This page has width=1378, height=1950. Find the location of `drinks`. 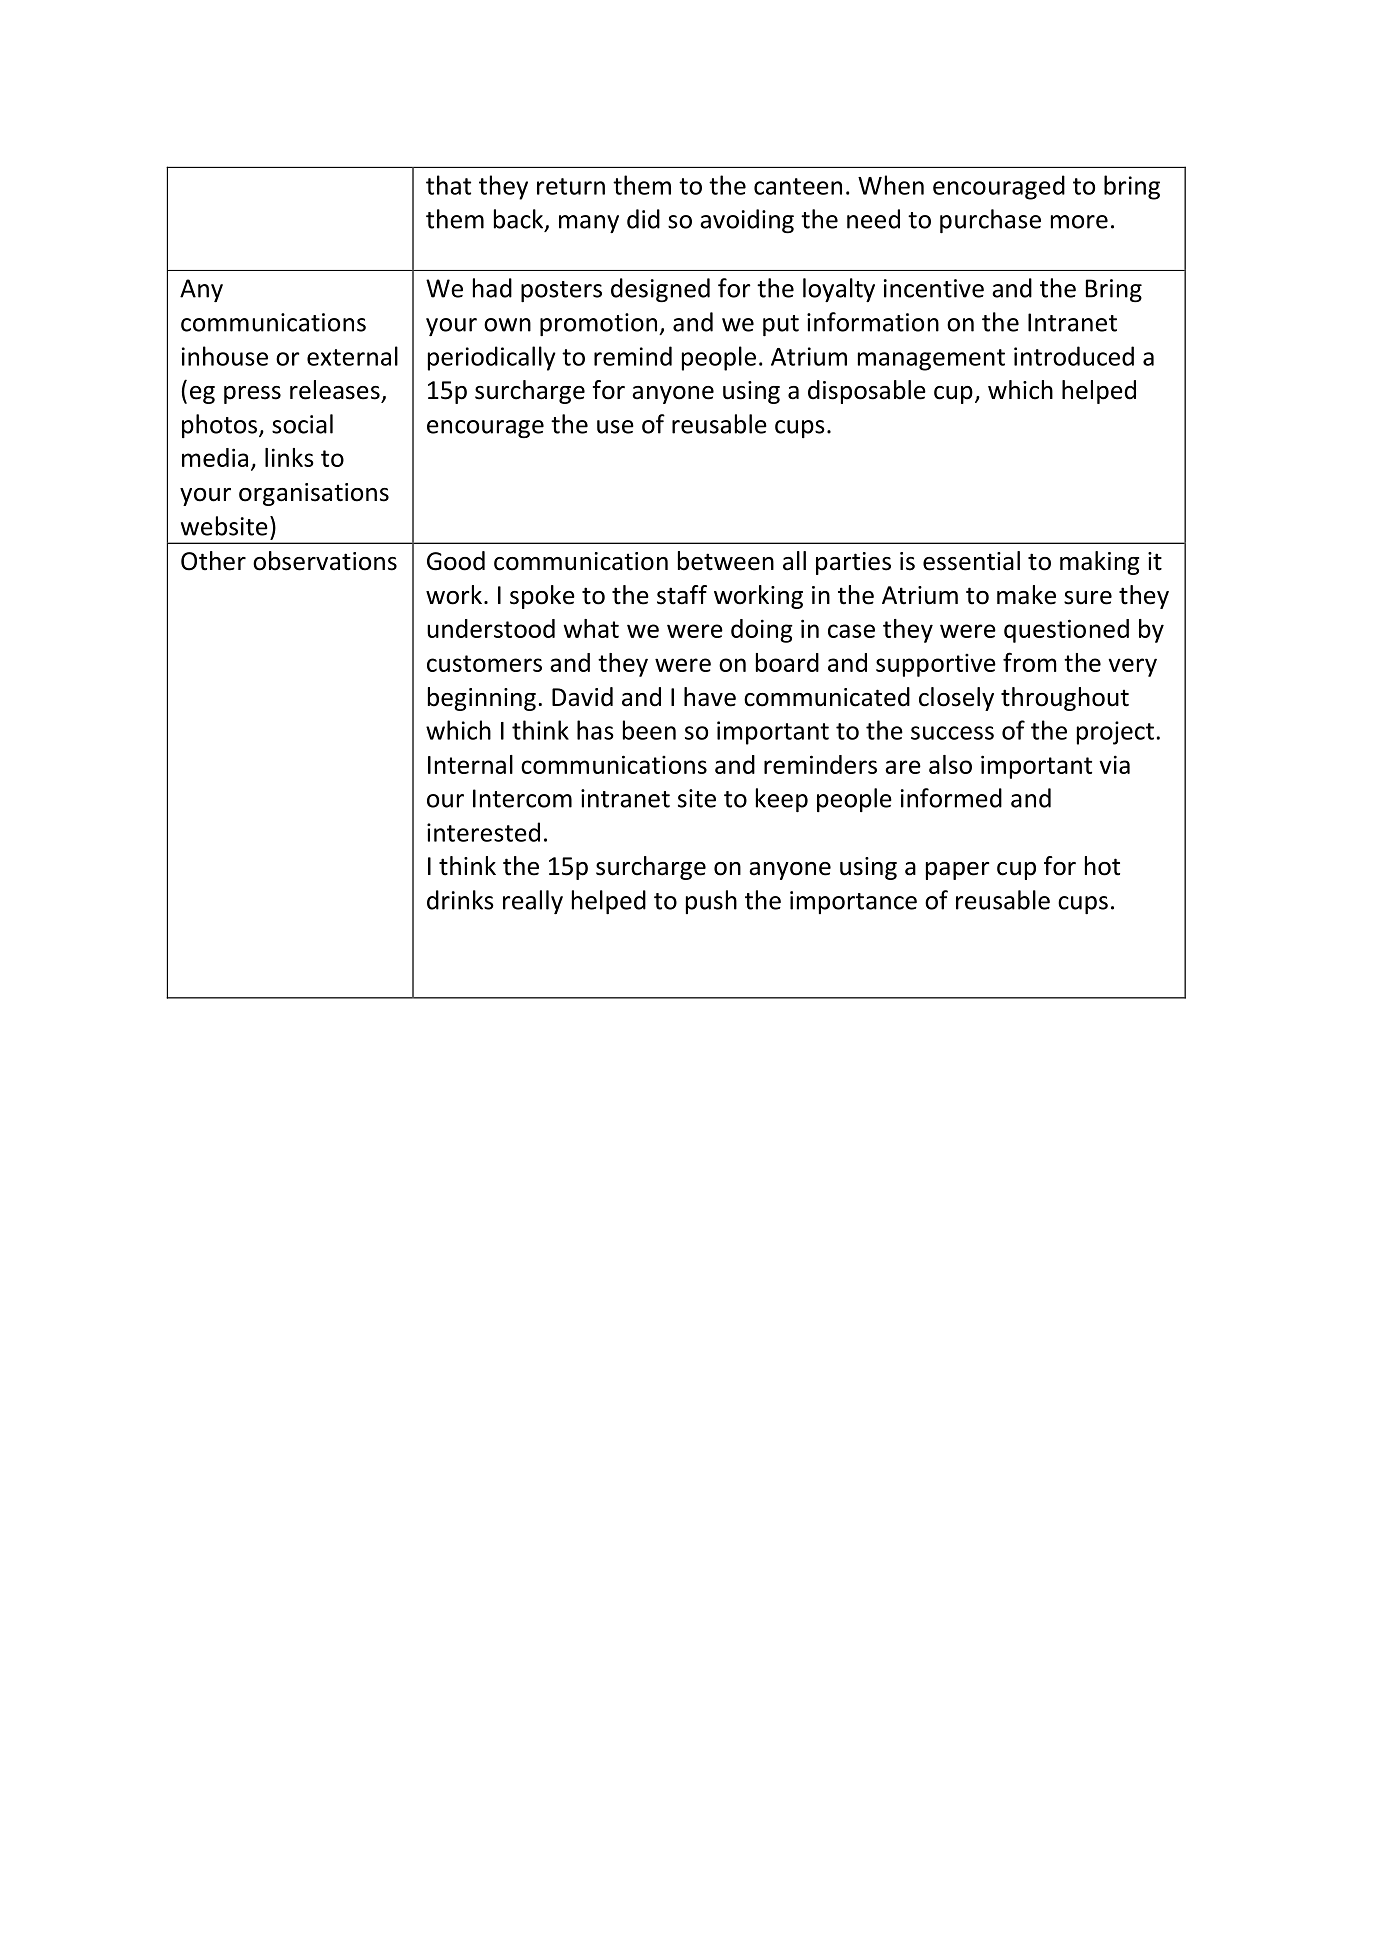

drinks is located at coordinates (460, 900).
